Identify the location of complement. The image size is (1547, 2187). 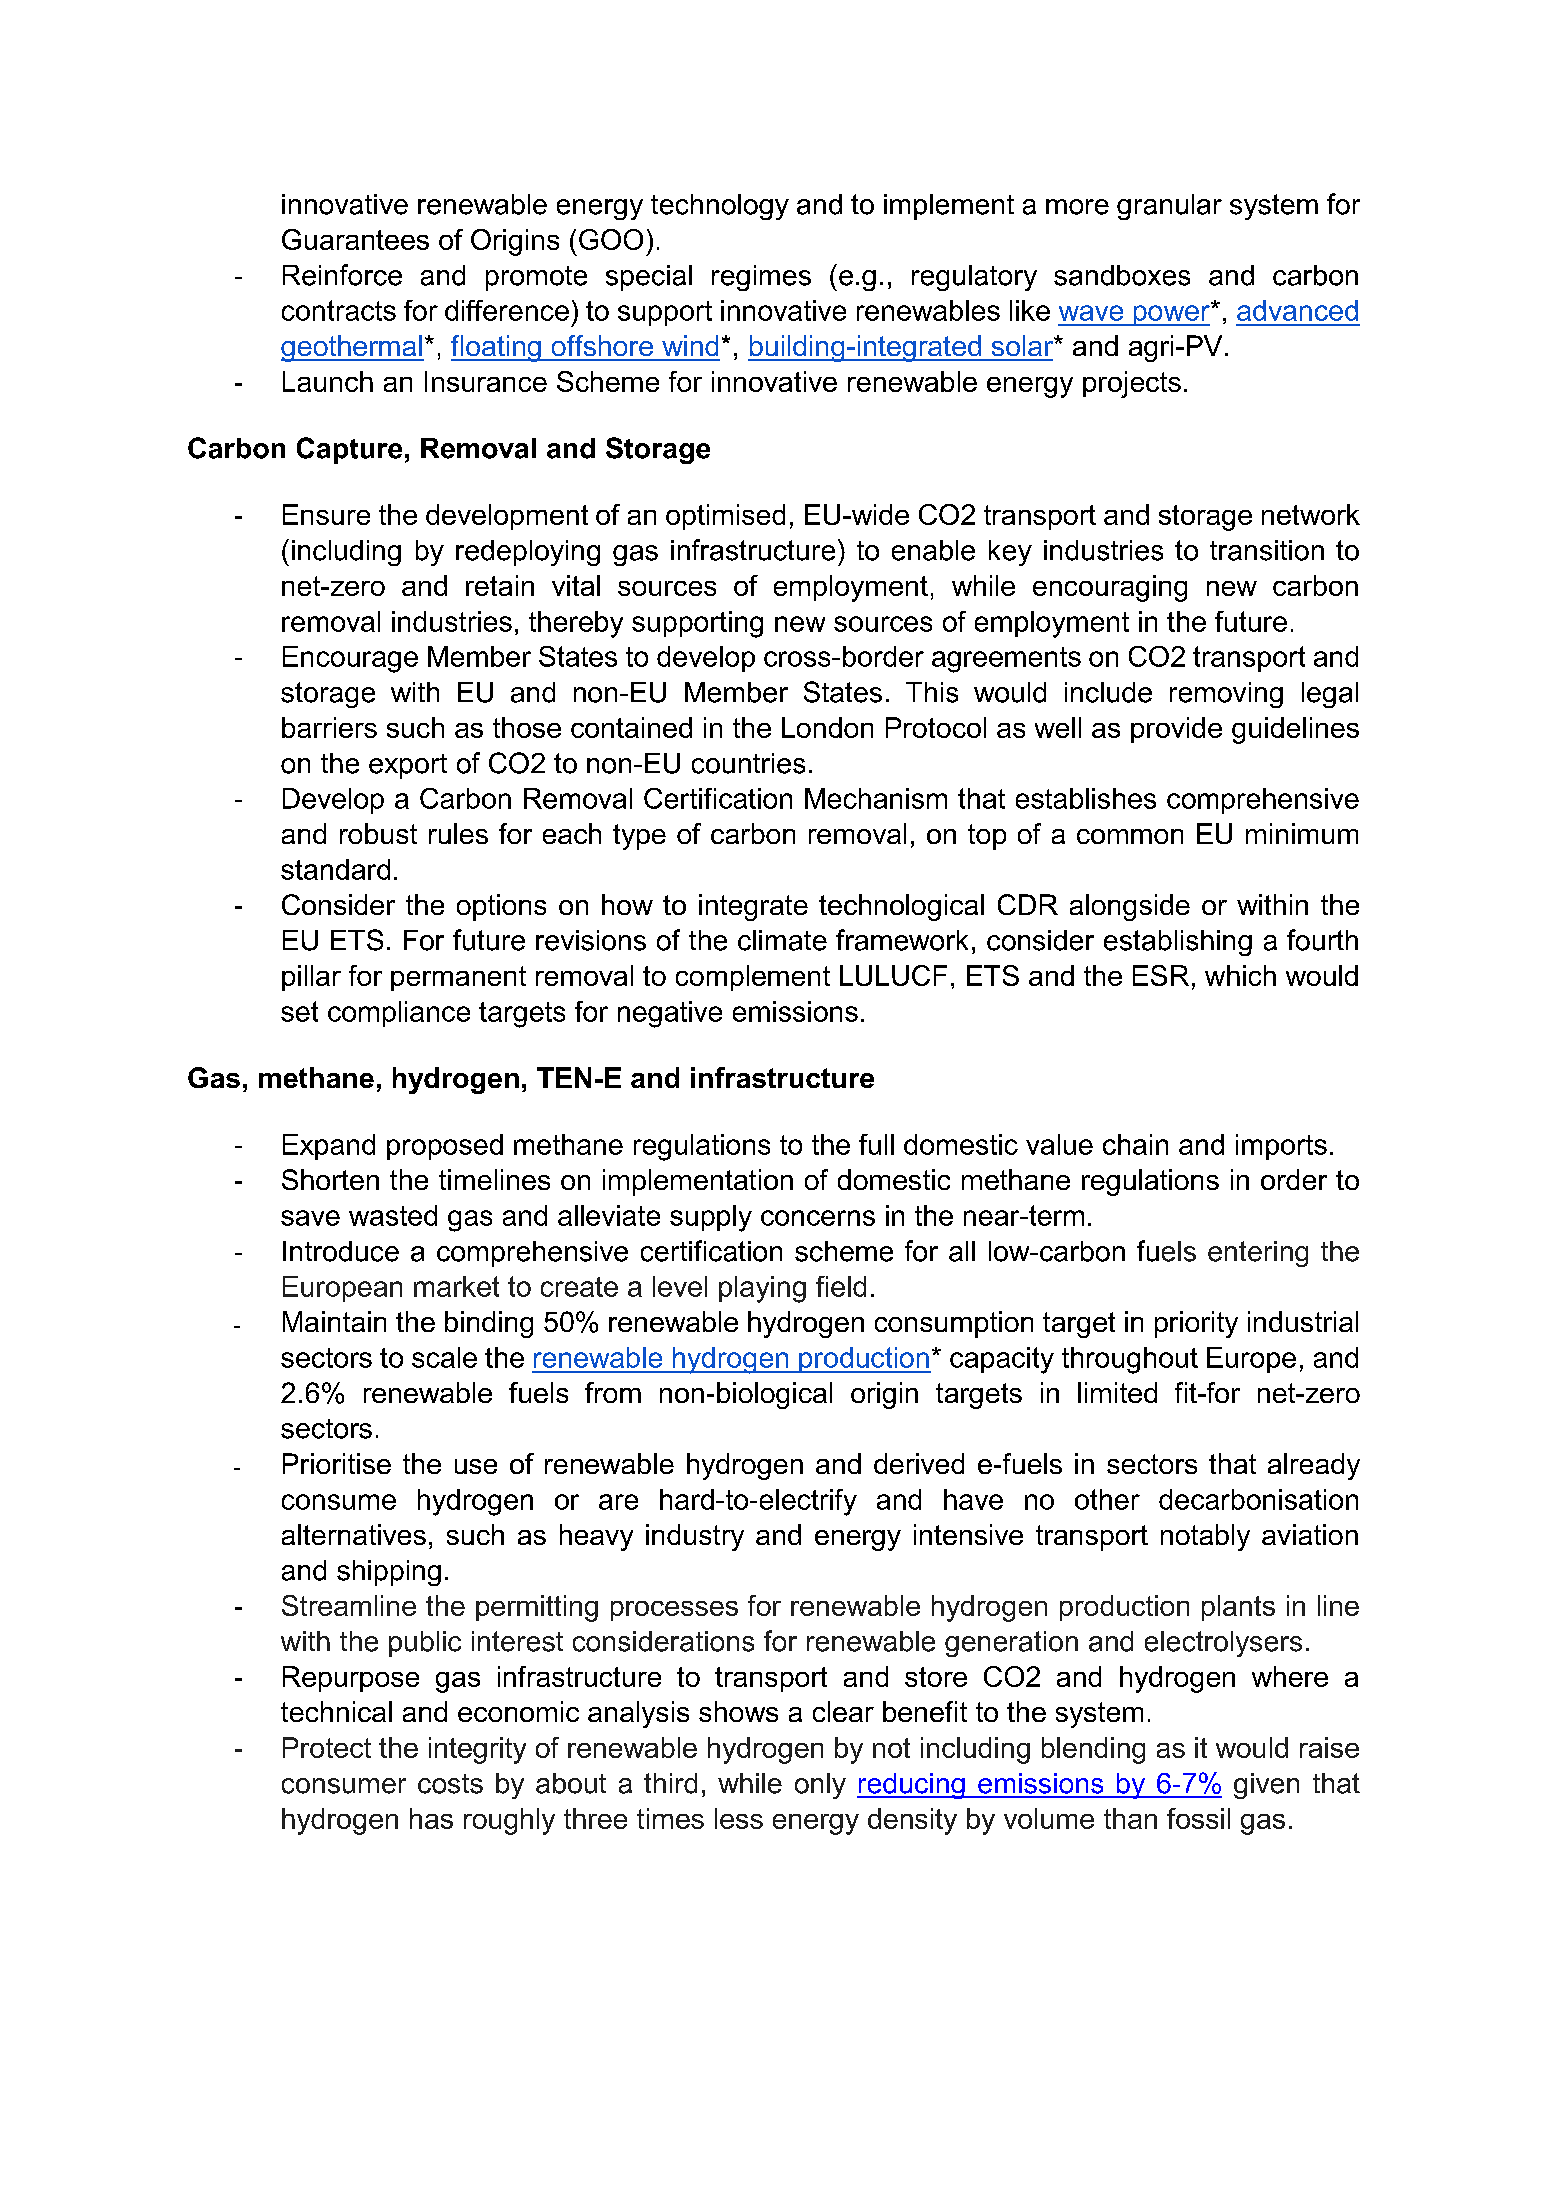
(753, 978).
